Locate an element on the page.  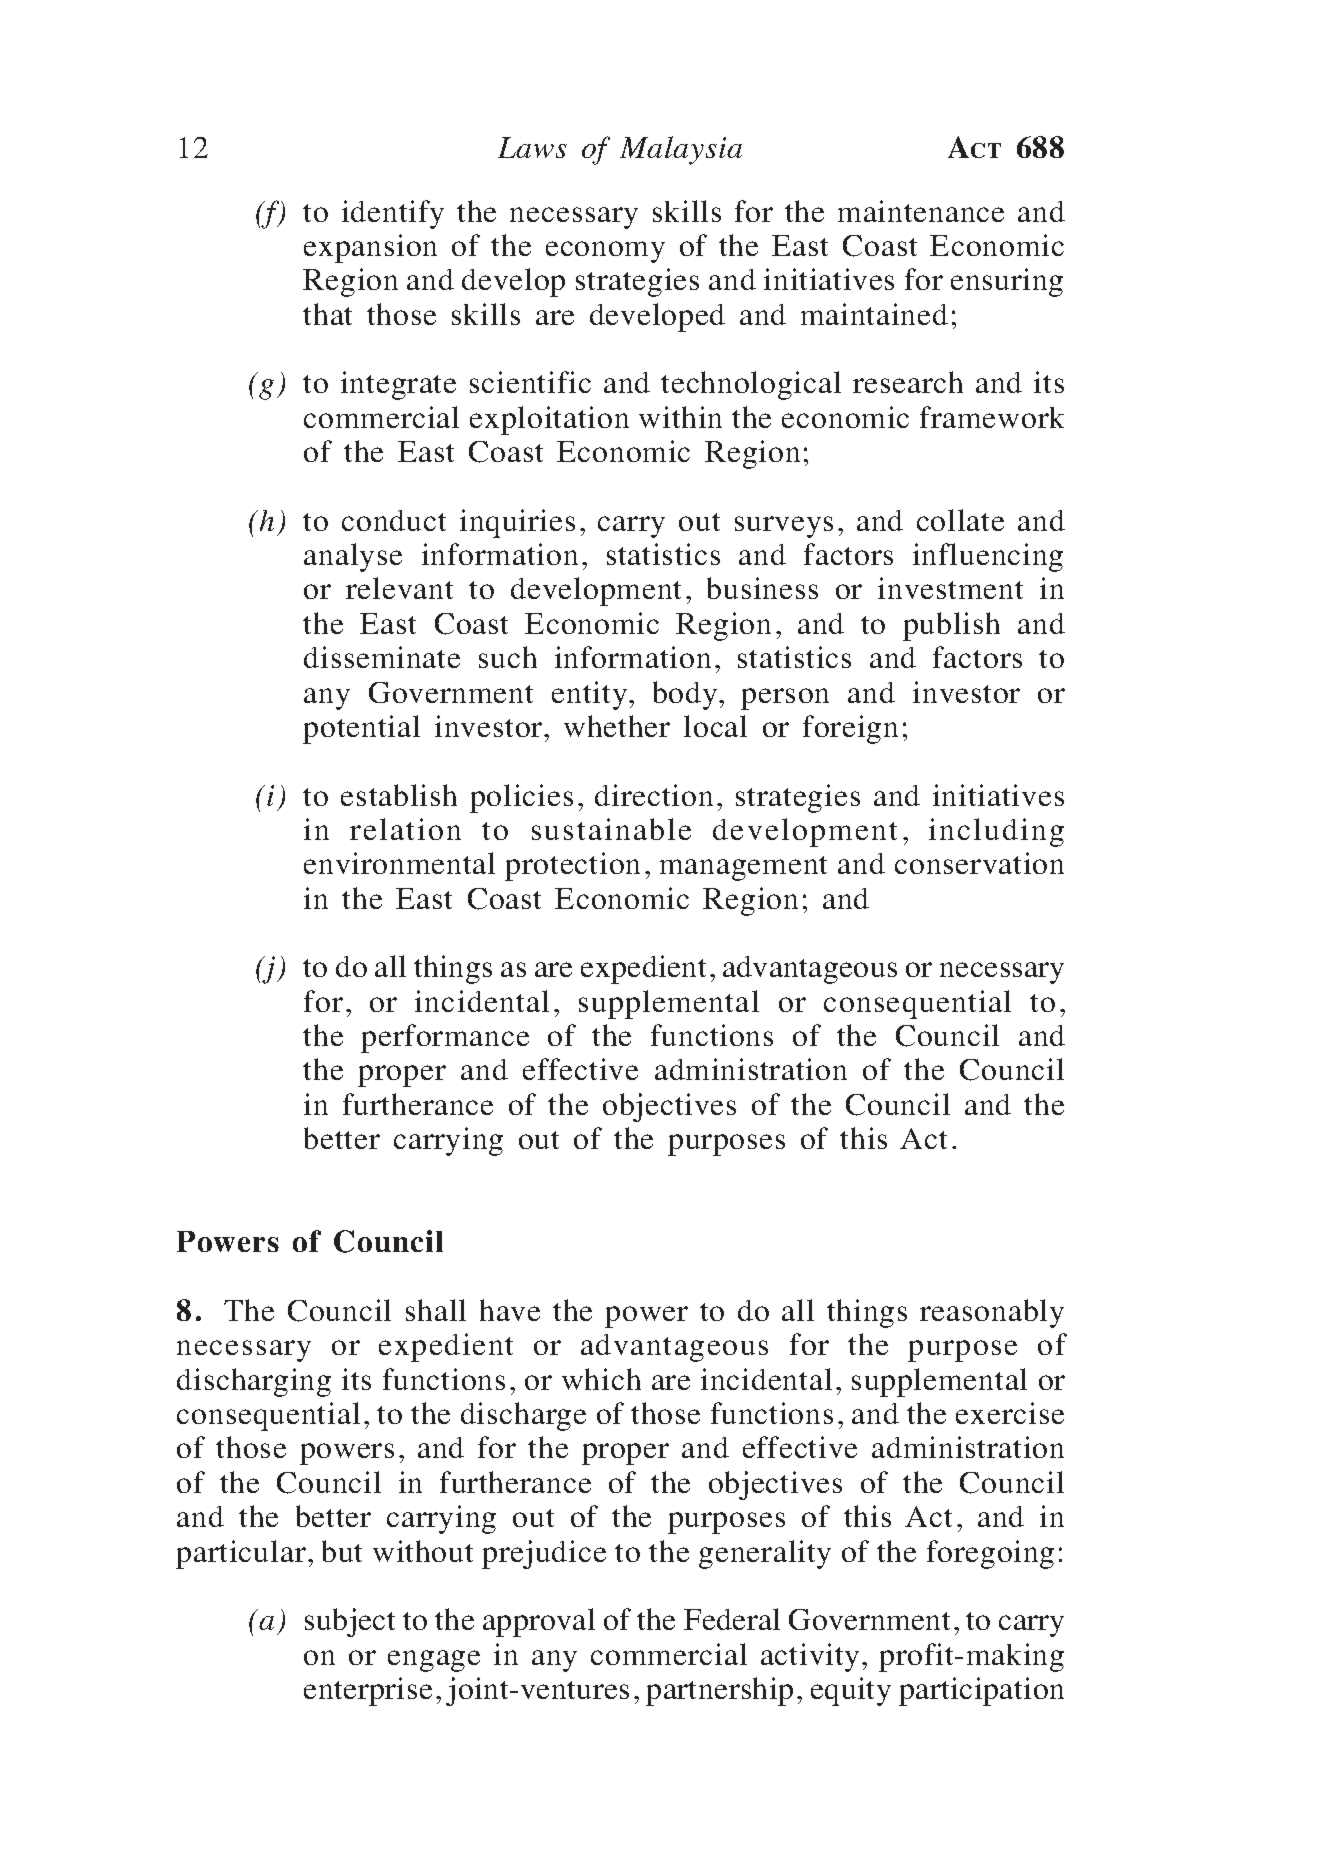
approval is located at coordinates (539, 1622).
